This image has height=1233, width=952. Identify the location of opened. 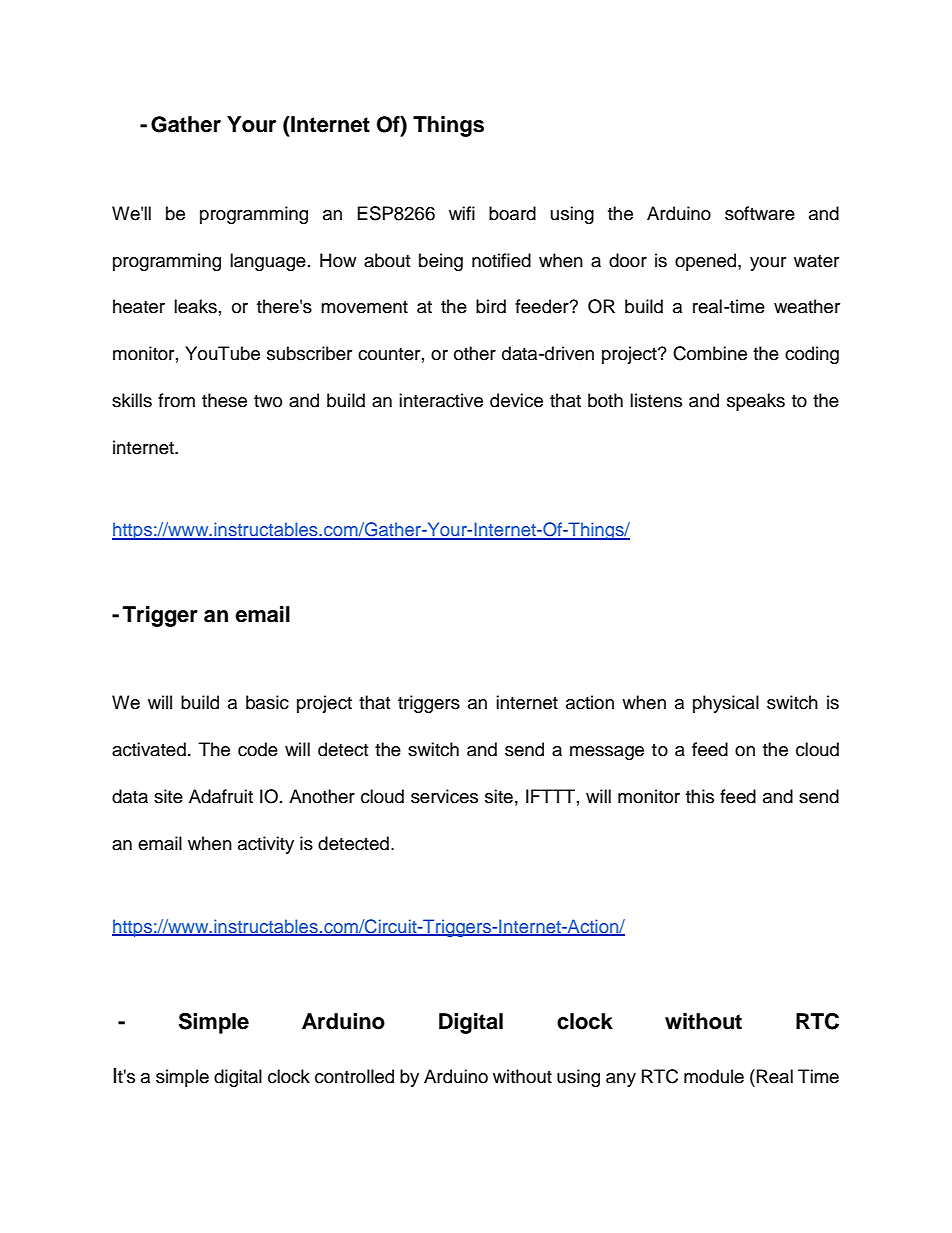
(707, 262).
